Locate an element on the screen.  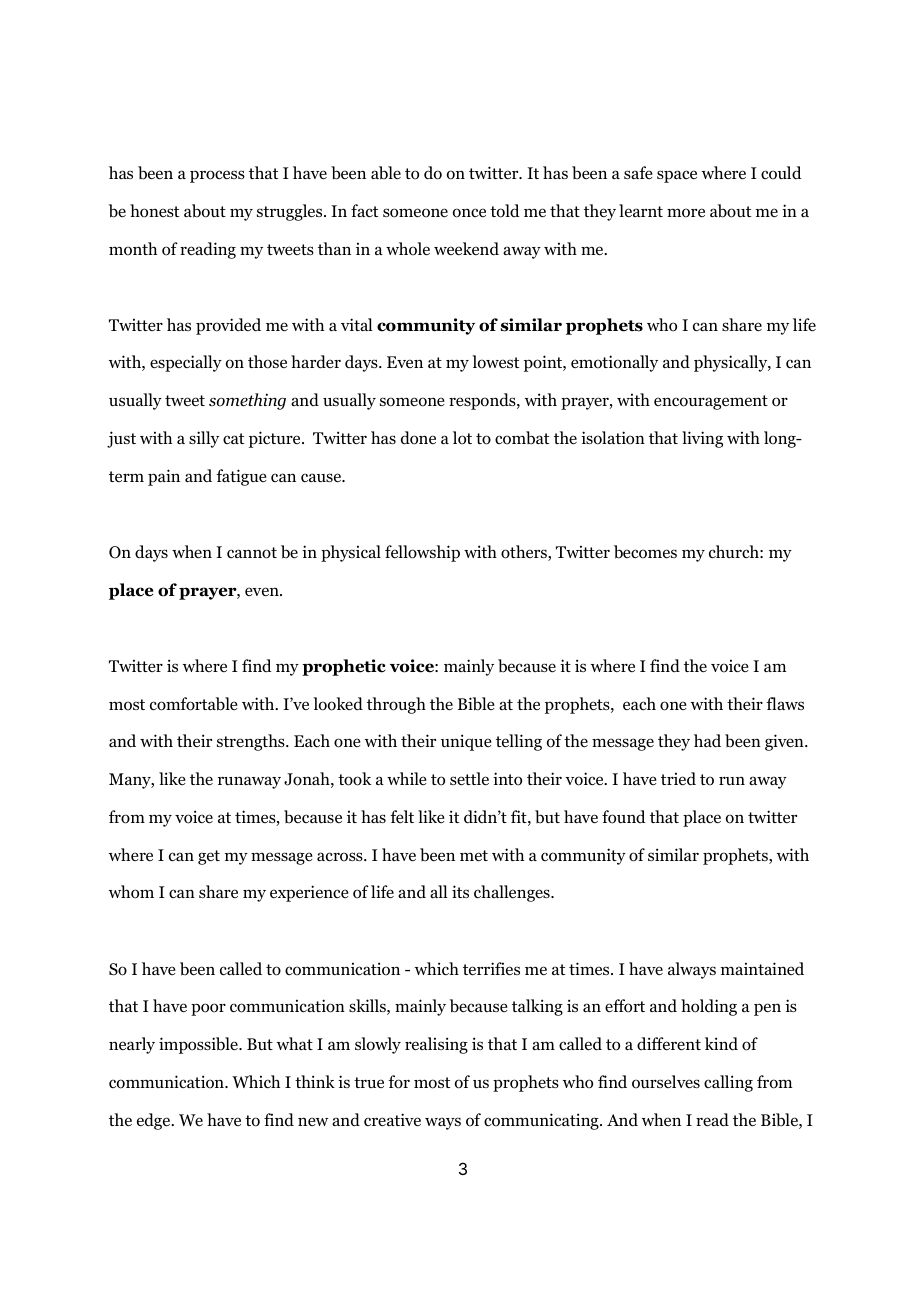
edge is located at coordinates (155, 1121).
